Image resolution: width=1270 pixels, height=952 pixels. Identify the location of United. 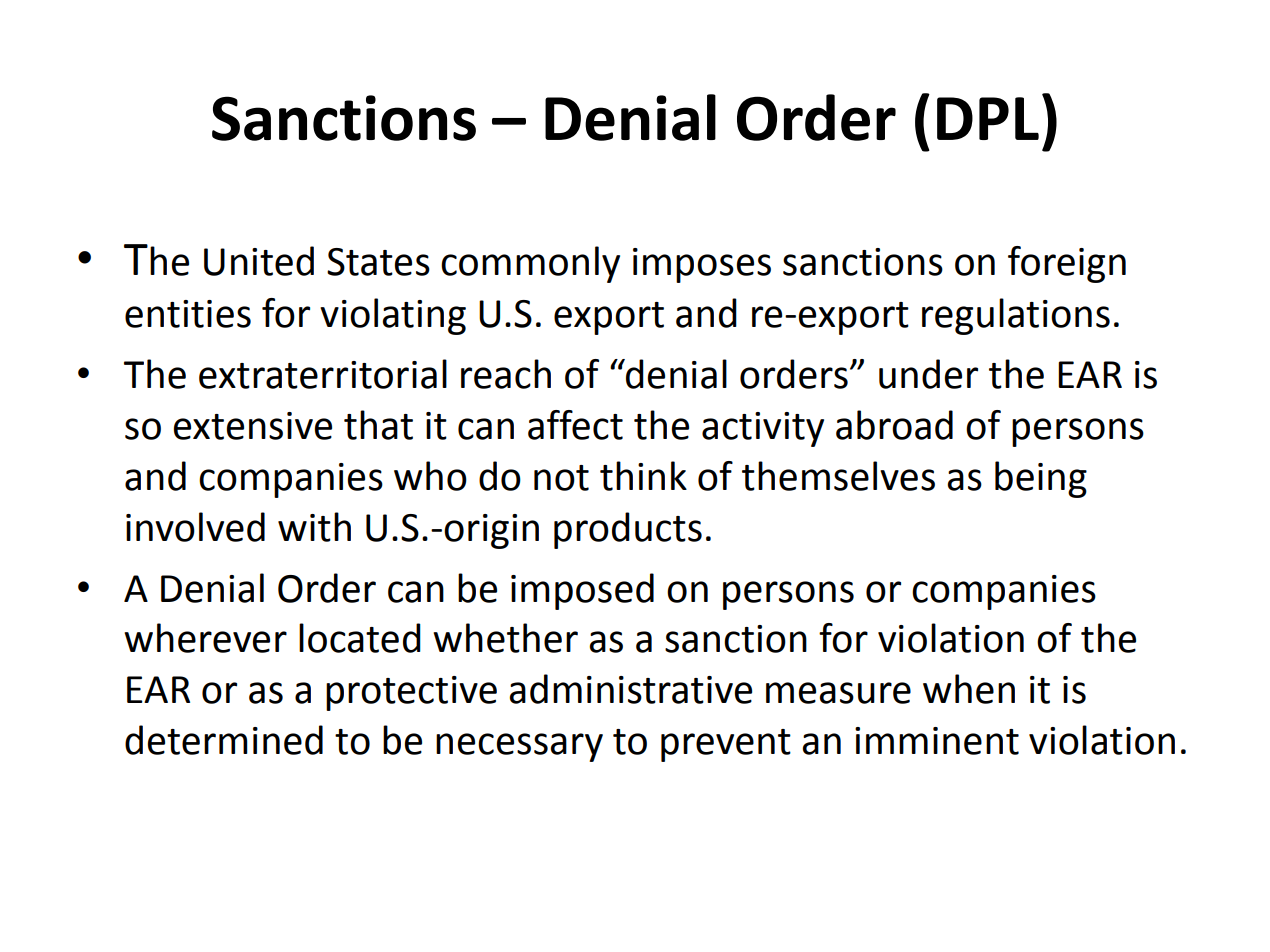
(259, 261).
